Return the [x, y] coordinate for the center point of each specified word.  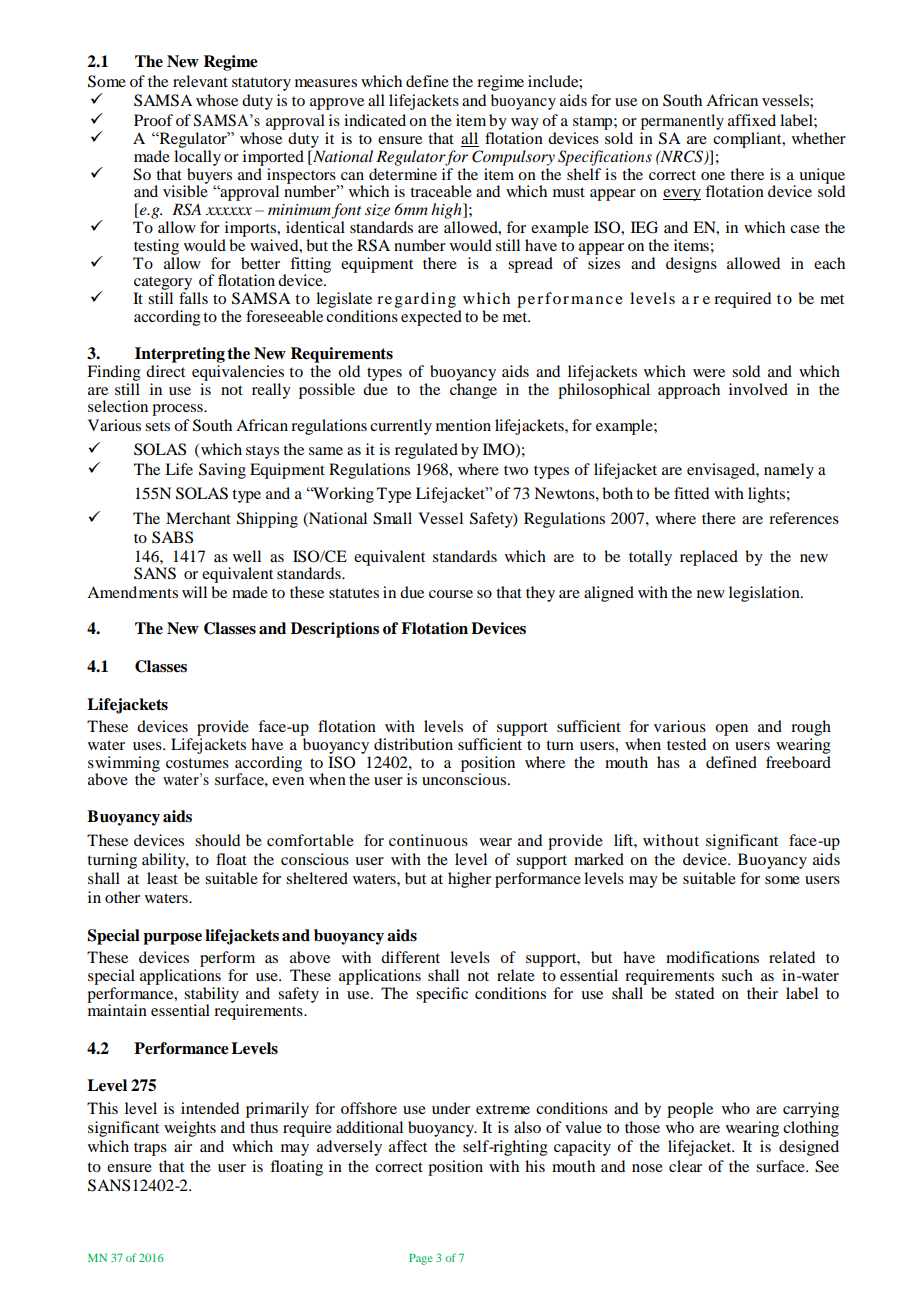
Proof [153, 120]
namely [789, 471]
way [525, 124]
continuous [428, 840]
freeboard [798, 760]
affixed [752, 120]
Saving [222, 471]
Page [421, 1259]
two [516, 470]
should [217, 840]
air [183, 1146]
